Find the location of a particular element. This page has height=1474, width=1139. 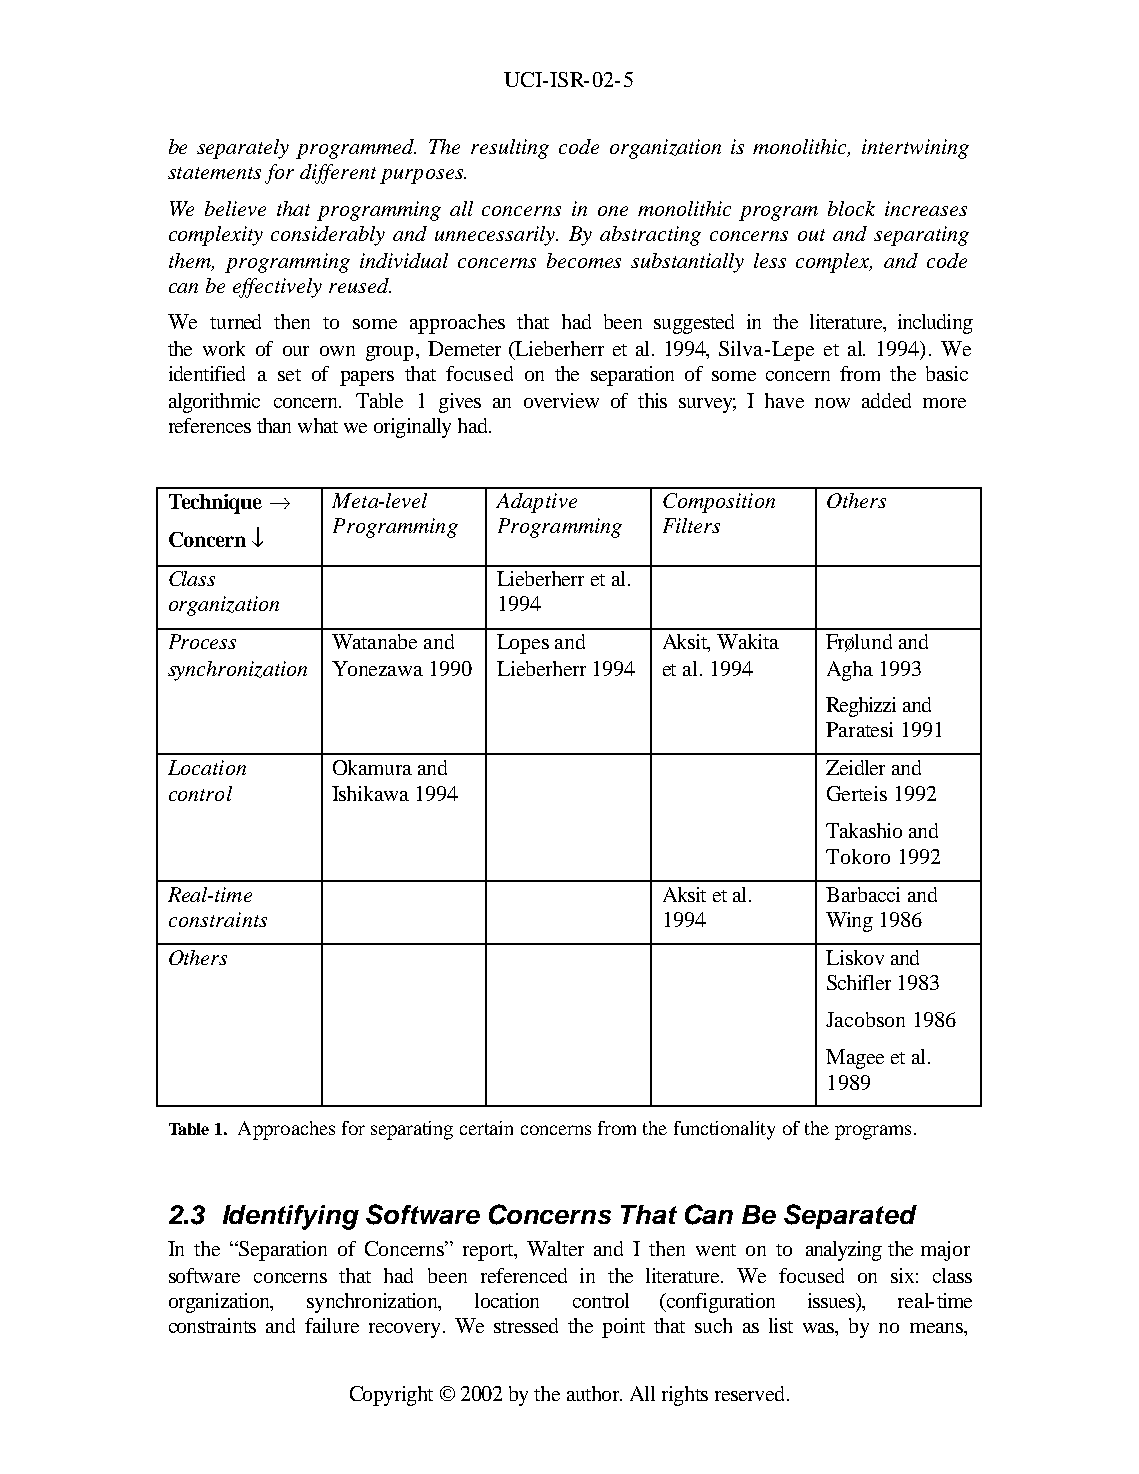

author is located at coordinates (594, 1393).
